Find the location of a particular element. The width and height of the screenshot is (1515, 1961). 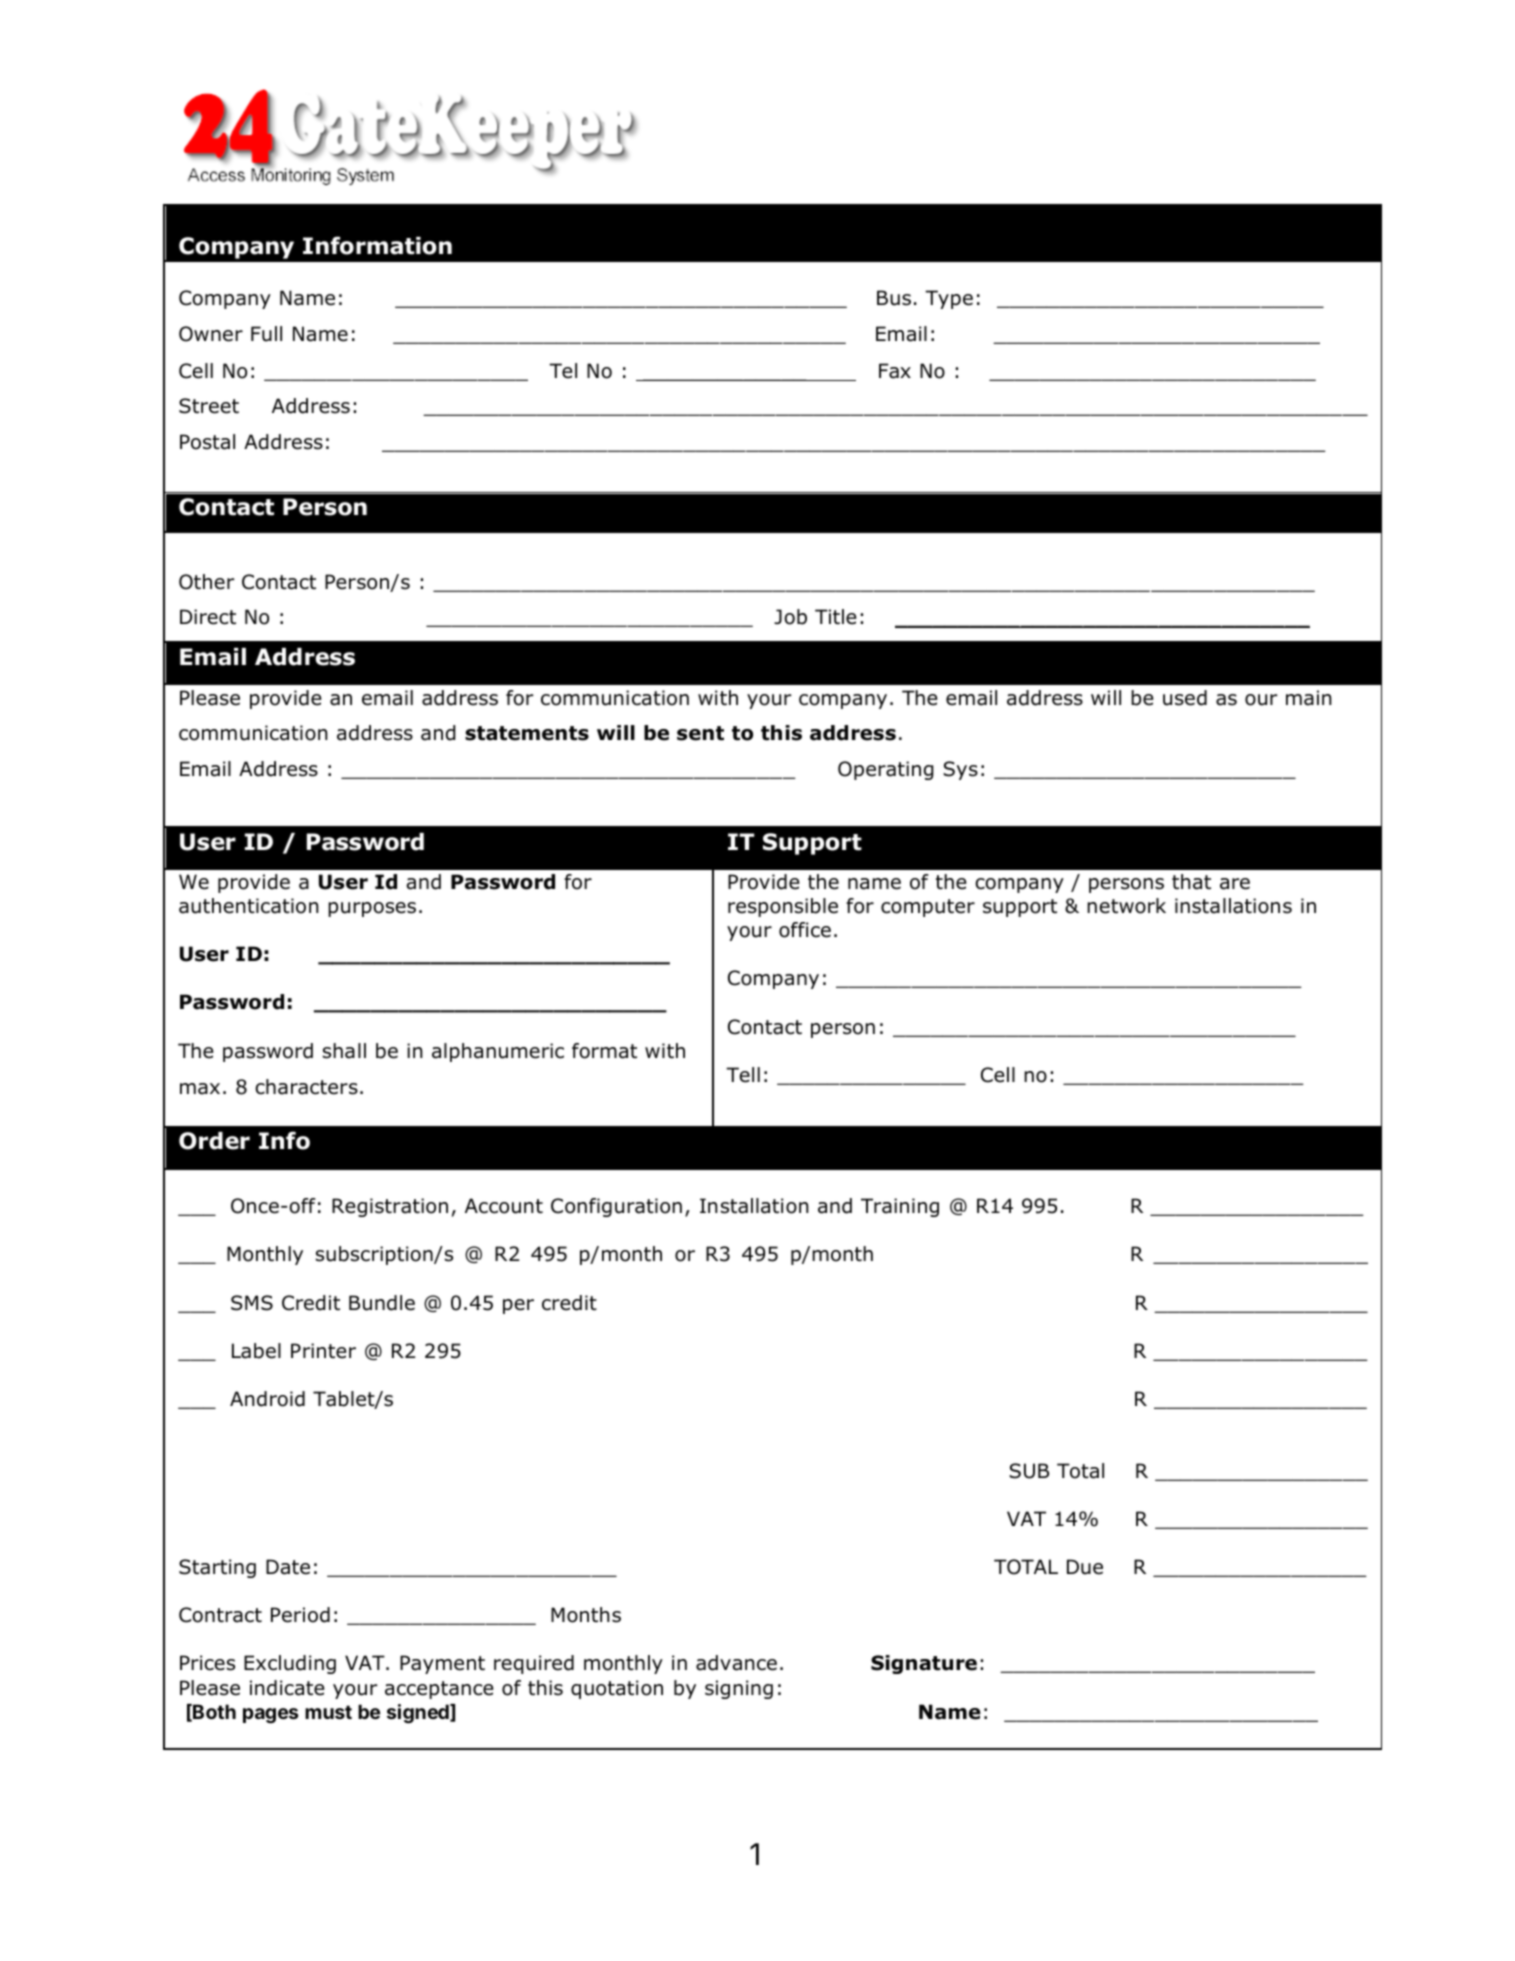

sent is located at coordinates (700, 733).
